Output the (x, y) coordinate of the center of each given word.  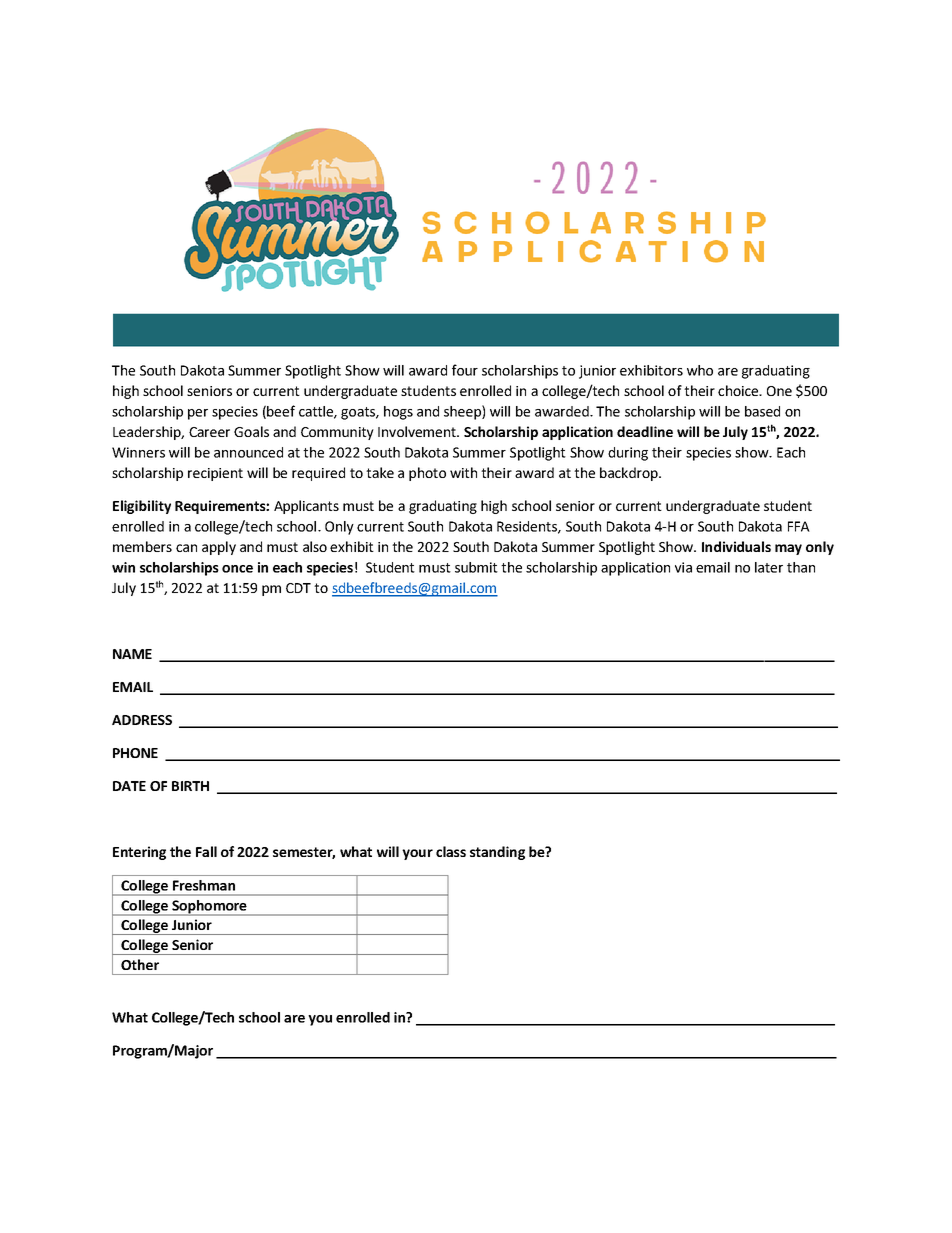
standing (497, 853)
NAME (132, 654)
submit (476, 567)
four (465, 370)
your (417, 854)
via (683, 567)
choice (739, 390)
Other (140, 964)
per (198, 414)
